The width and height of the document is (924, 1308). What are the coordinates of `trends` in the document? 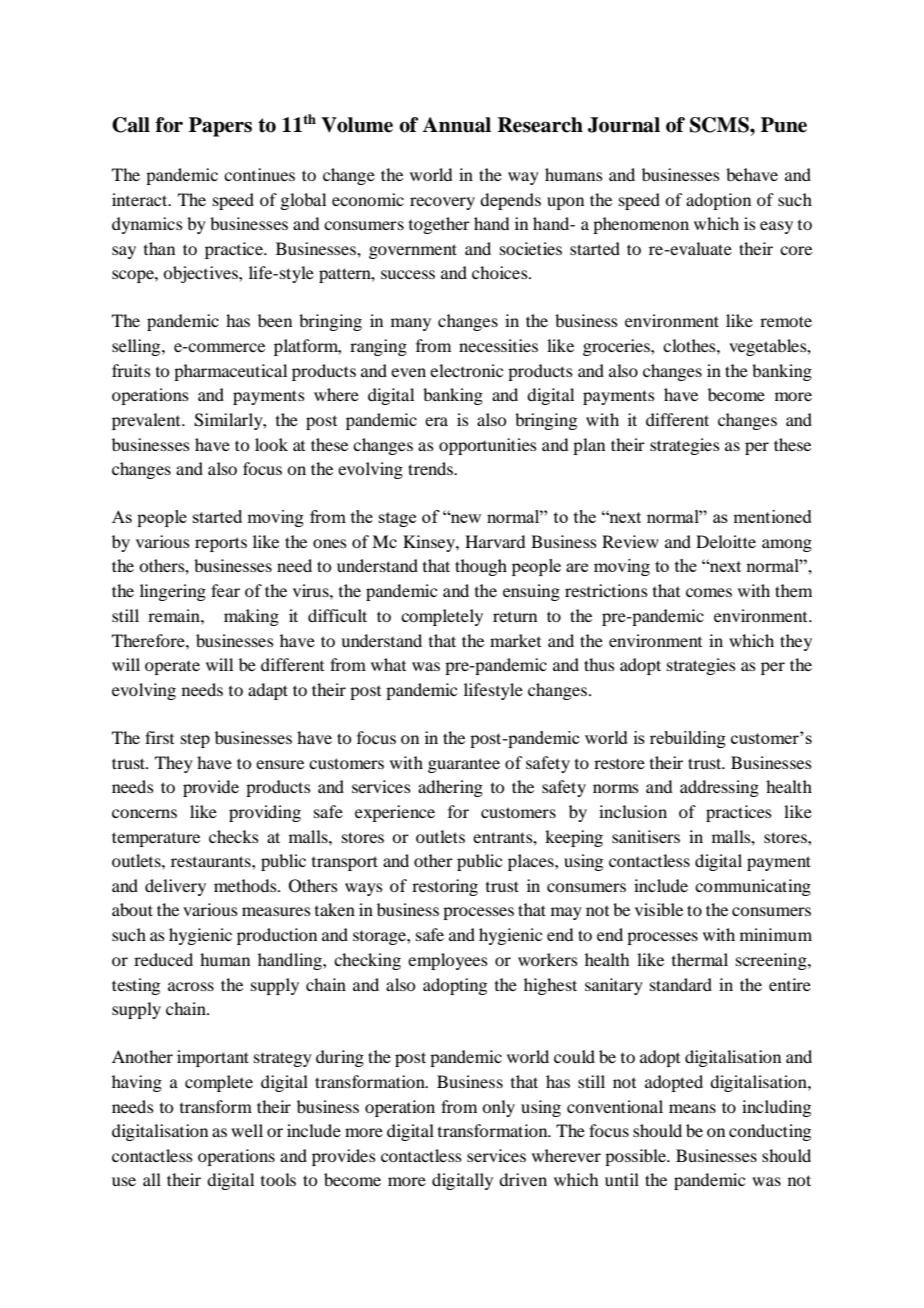 It's located at (431, 468).
